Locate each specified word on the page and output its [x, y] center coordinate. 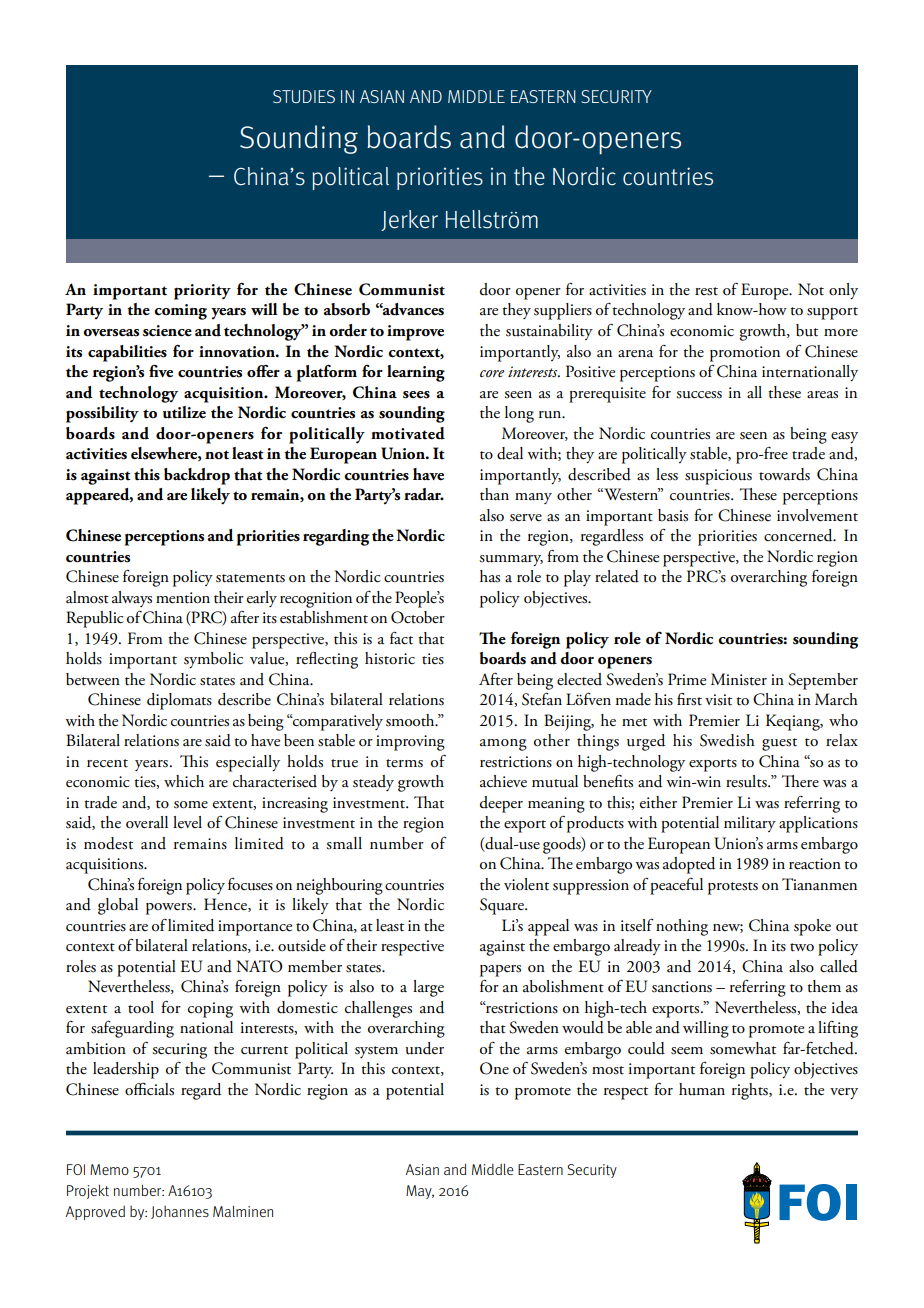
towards [784, 474]
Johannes [180, 1212]
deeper [501, 804]
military [750, 824]
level [187, 822]
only [843, 291]
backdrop [197, 476]
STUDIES [304, 96]
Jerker [409, 220]
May [420, 1192]
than [494, 494]
